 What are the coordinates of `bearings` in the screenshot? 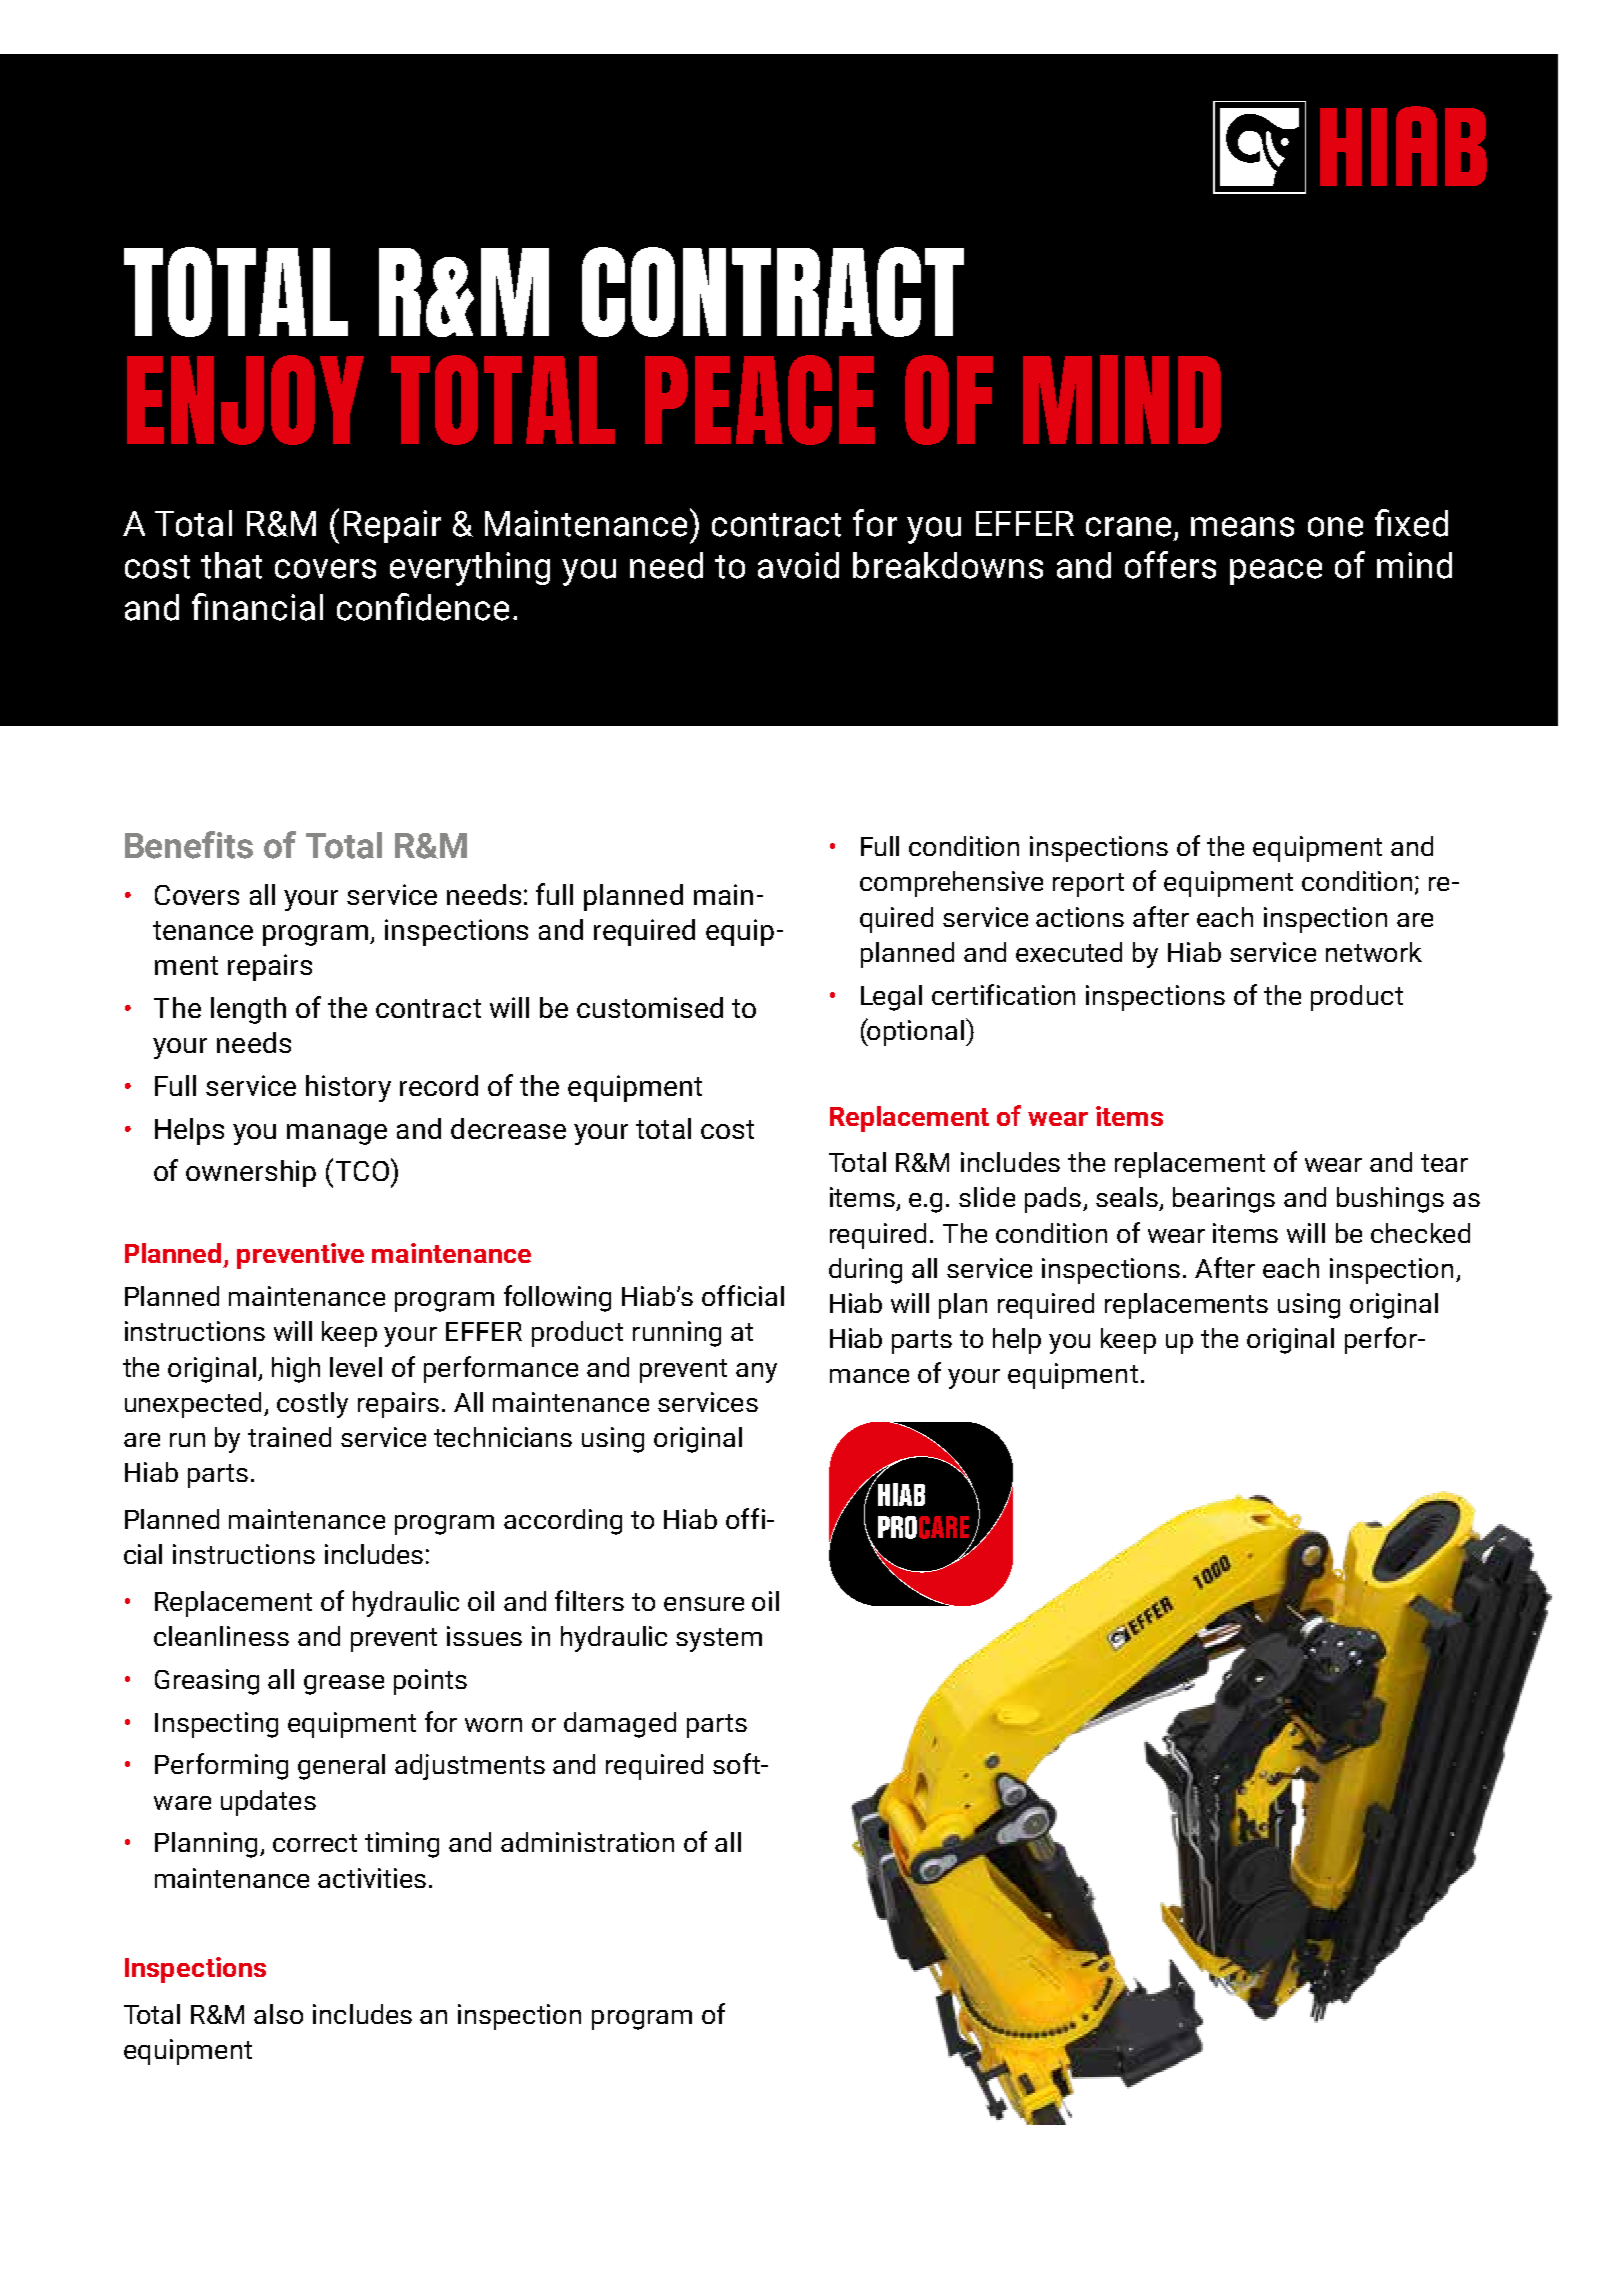 It's located at (1224, 1200).
